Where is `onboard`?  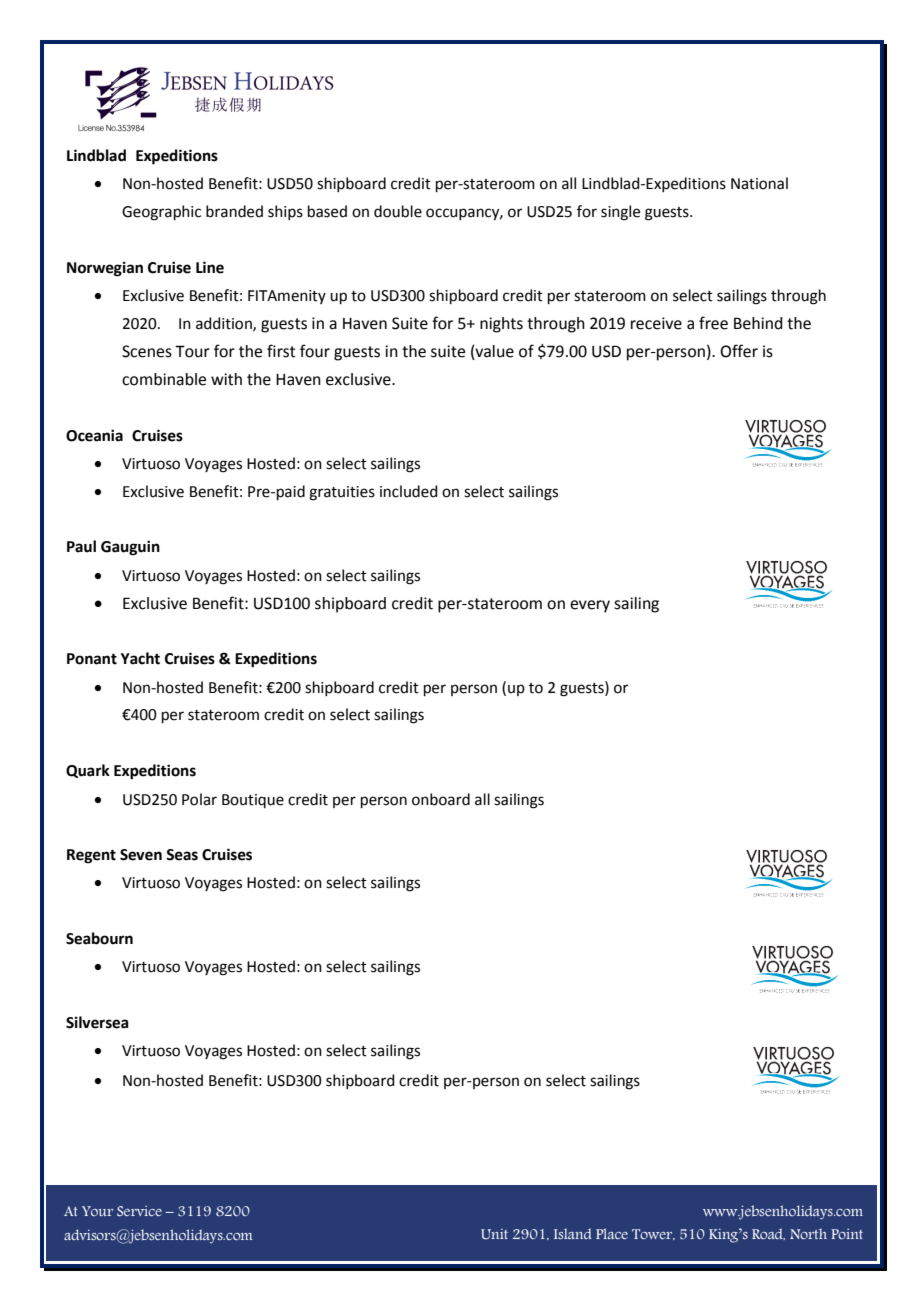 onboard is located at coordinates (441, 799).
